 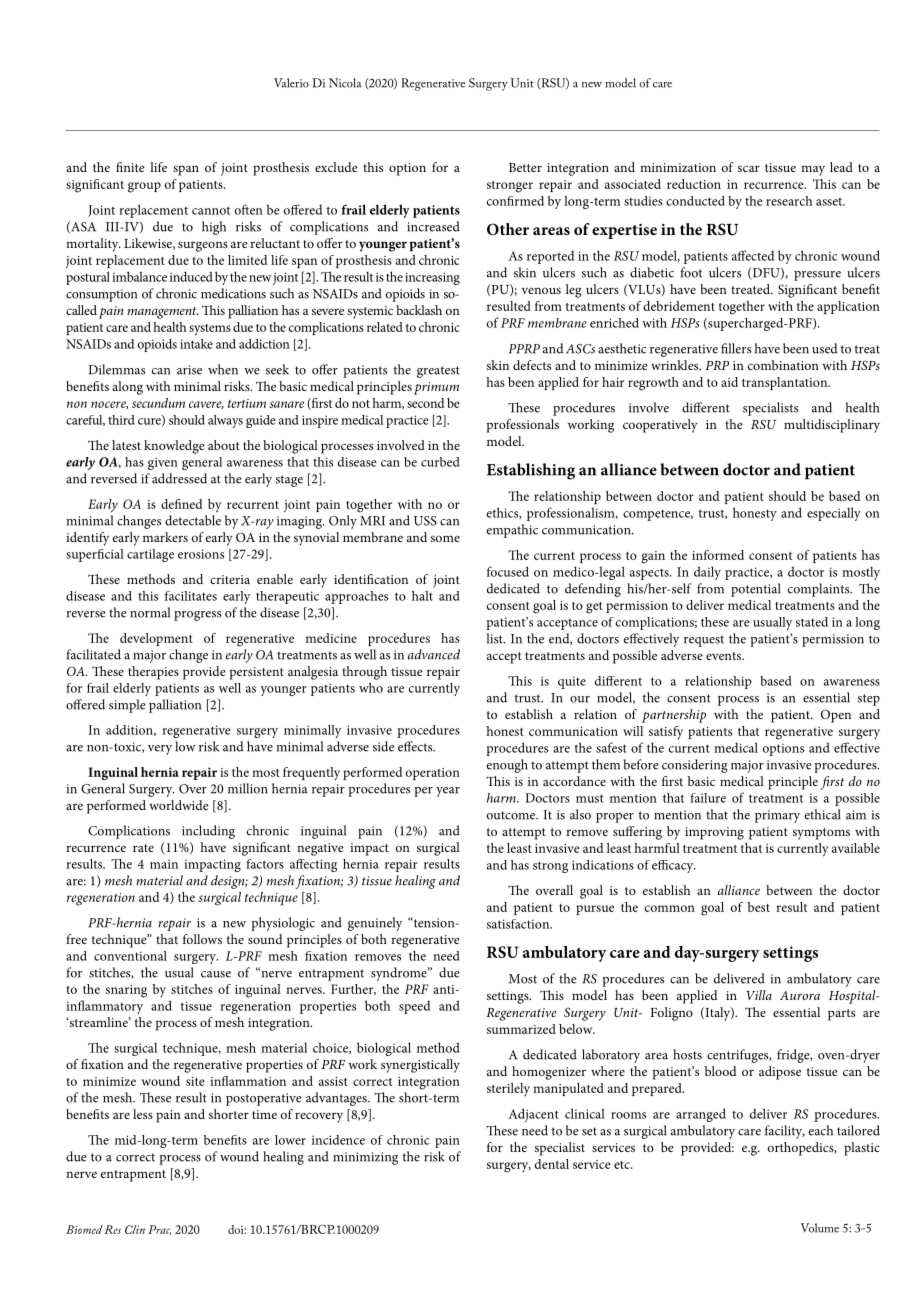 What do you see at coordinates (519, 924) in the screenshot?
I see `satisfaction` at bounding box center [519, 924].
